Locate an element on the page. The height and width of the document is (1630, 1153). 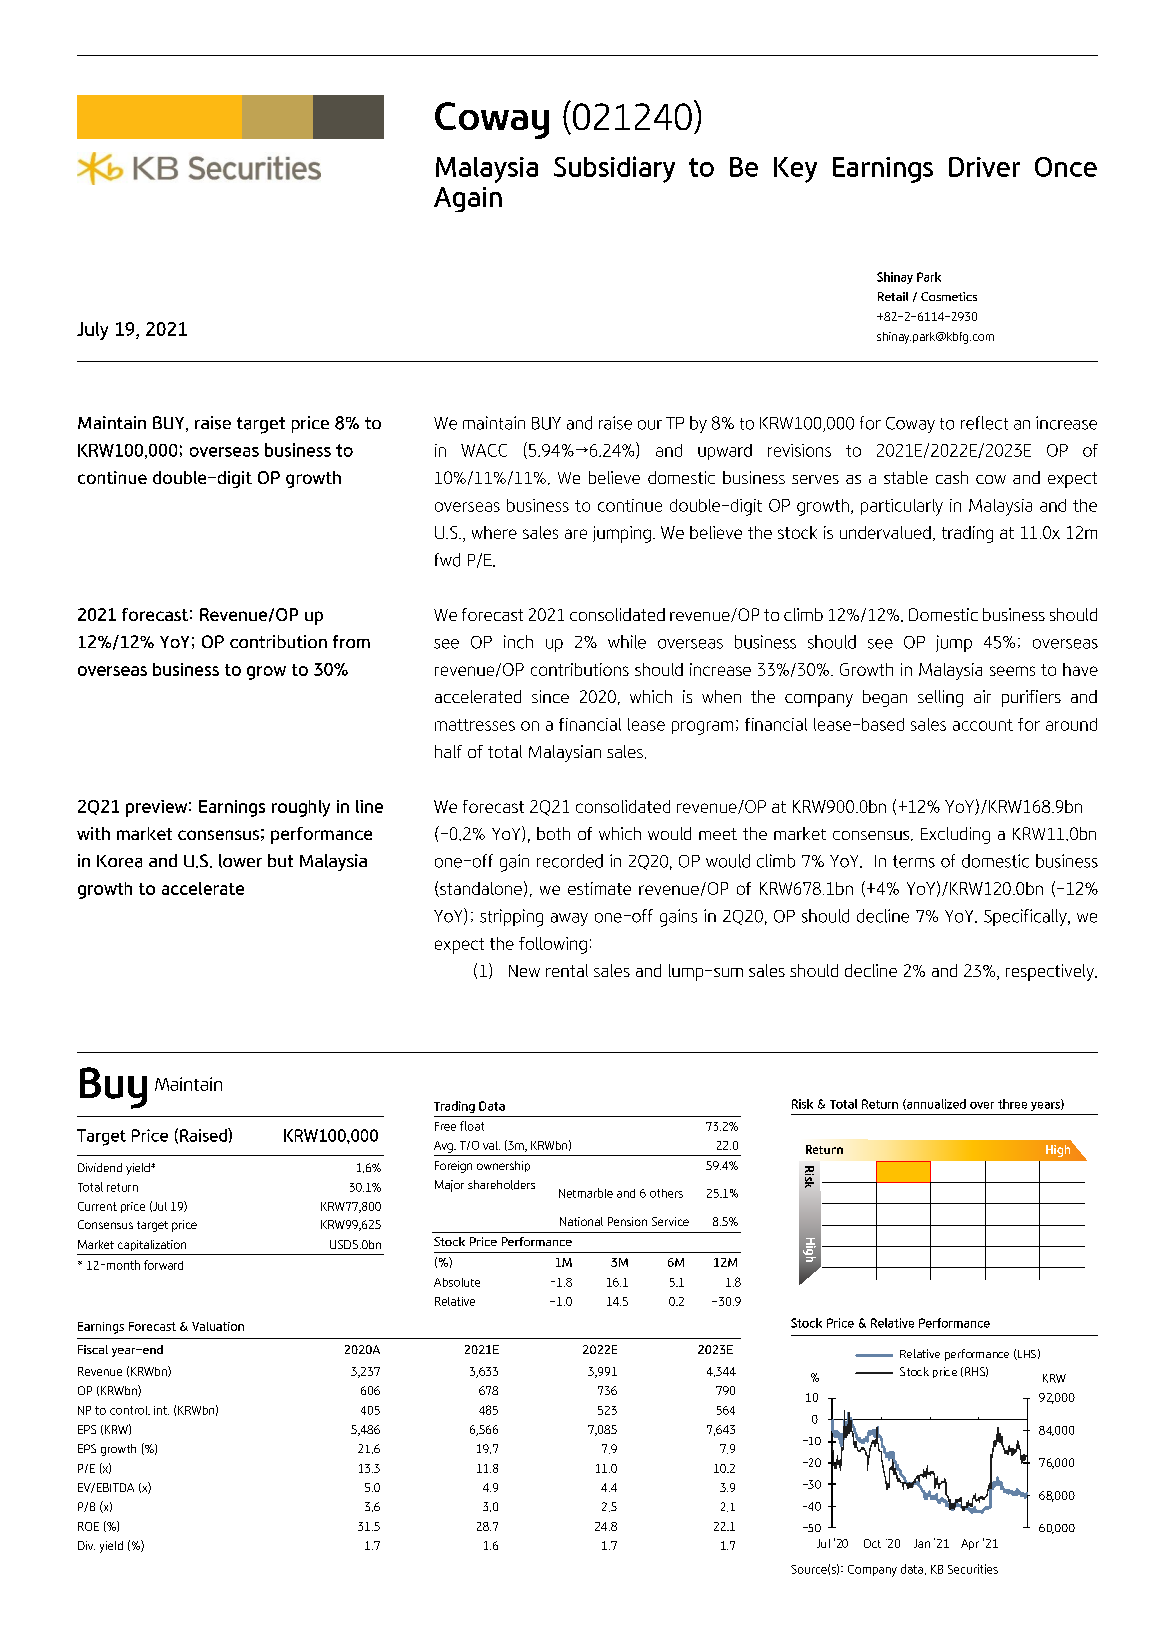
lower is located at coordinates (240, 861).
